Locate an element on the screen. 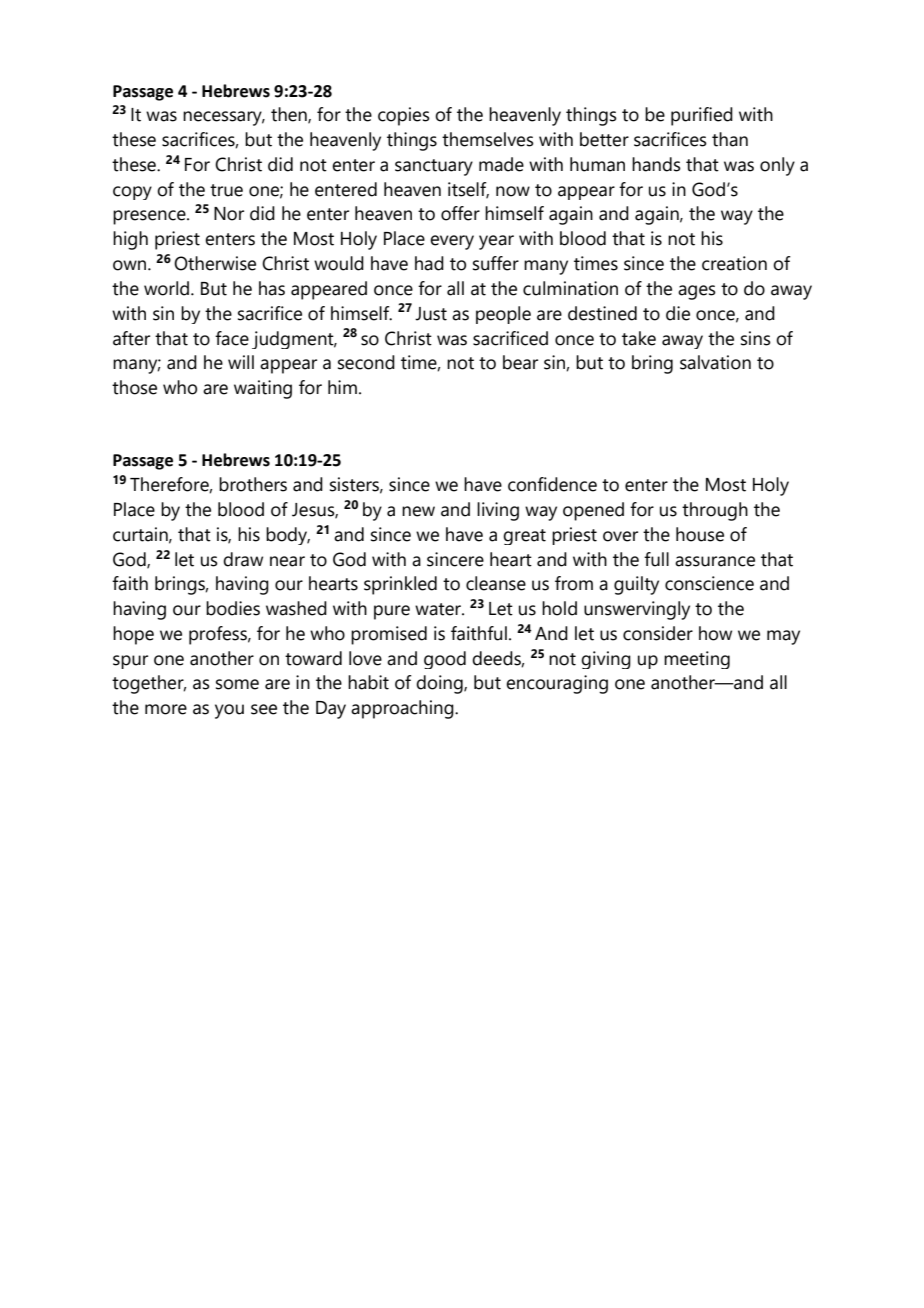 This screenshot has height=1308, width=924. new is located at coordinates (418, 511).
